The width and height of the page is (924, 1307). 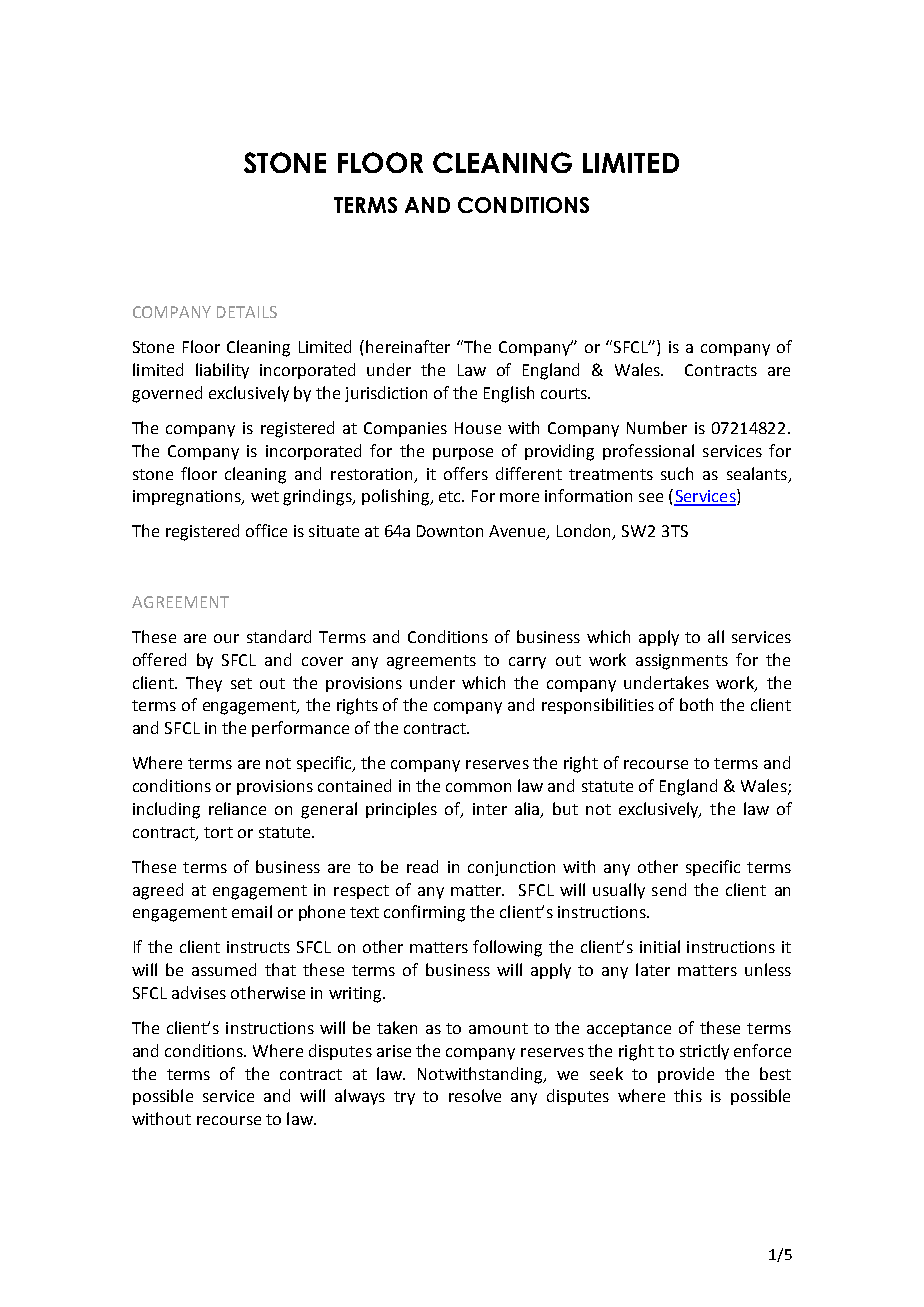 I want to click on carry, so click(x=527, y=663).
